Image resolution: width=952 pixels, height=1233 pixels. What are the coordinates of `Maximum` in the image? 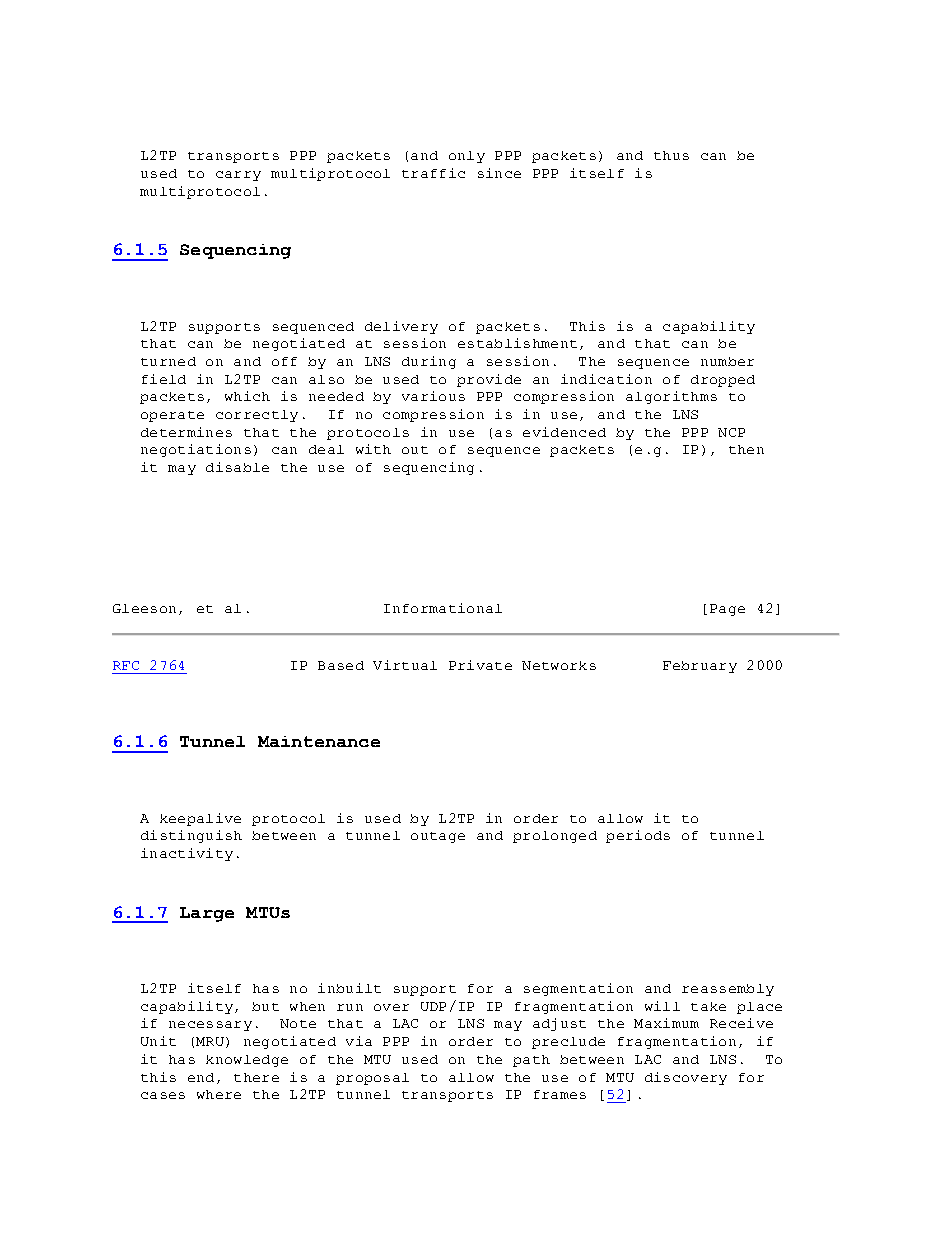 It's located at (666, 1023).
